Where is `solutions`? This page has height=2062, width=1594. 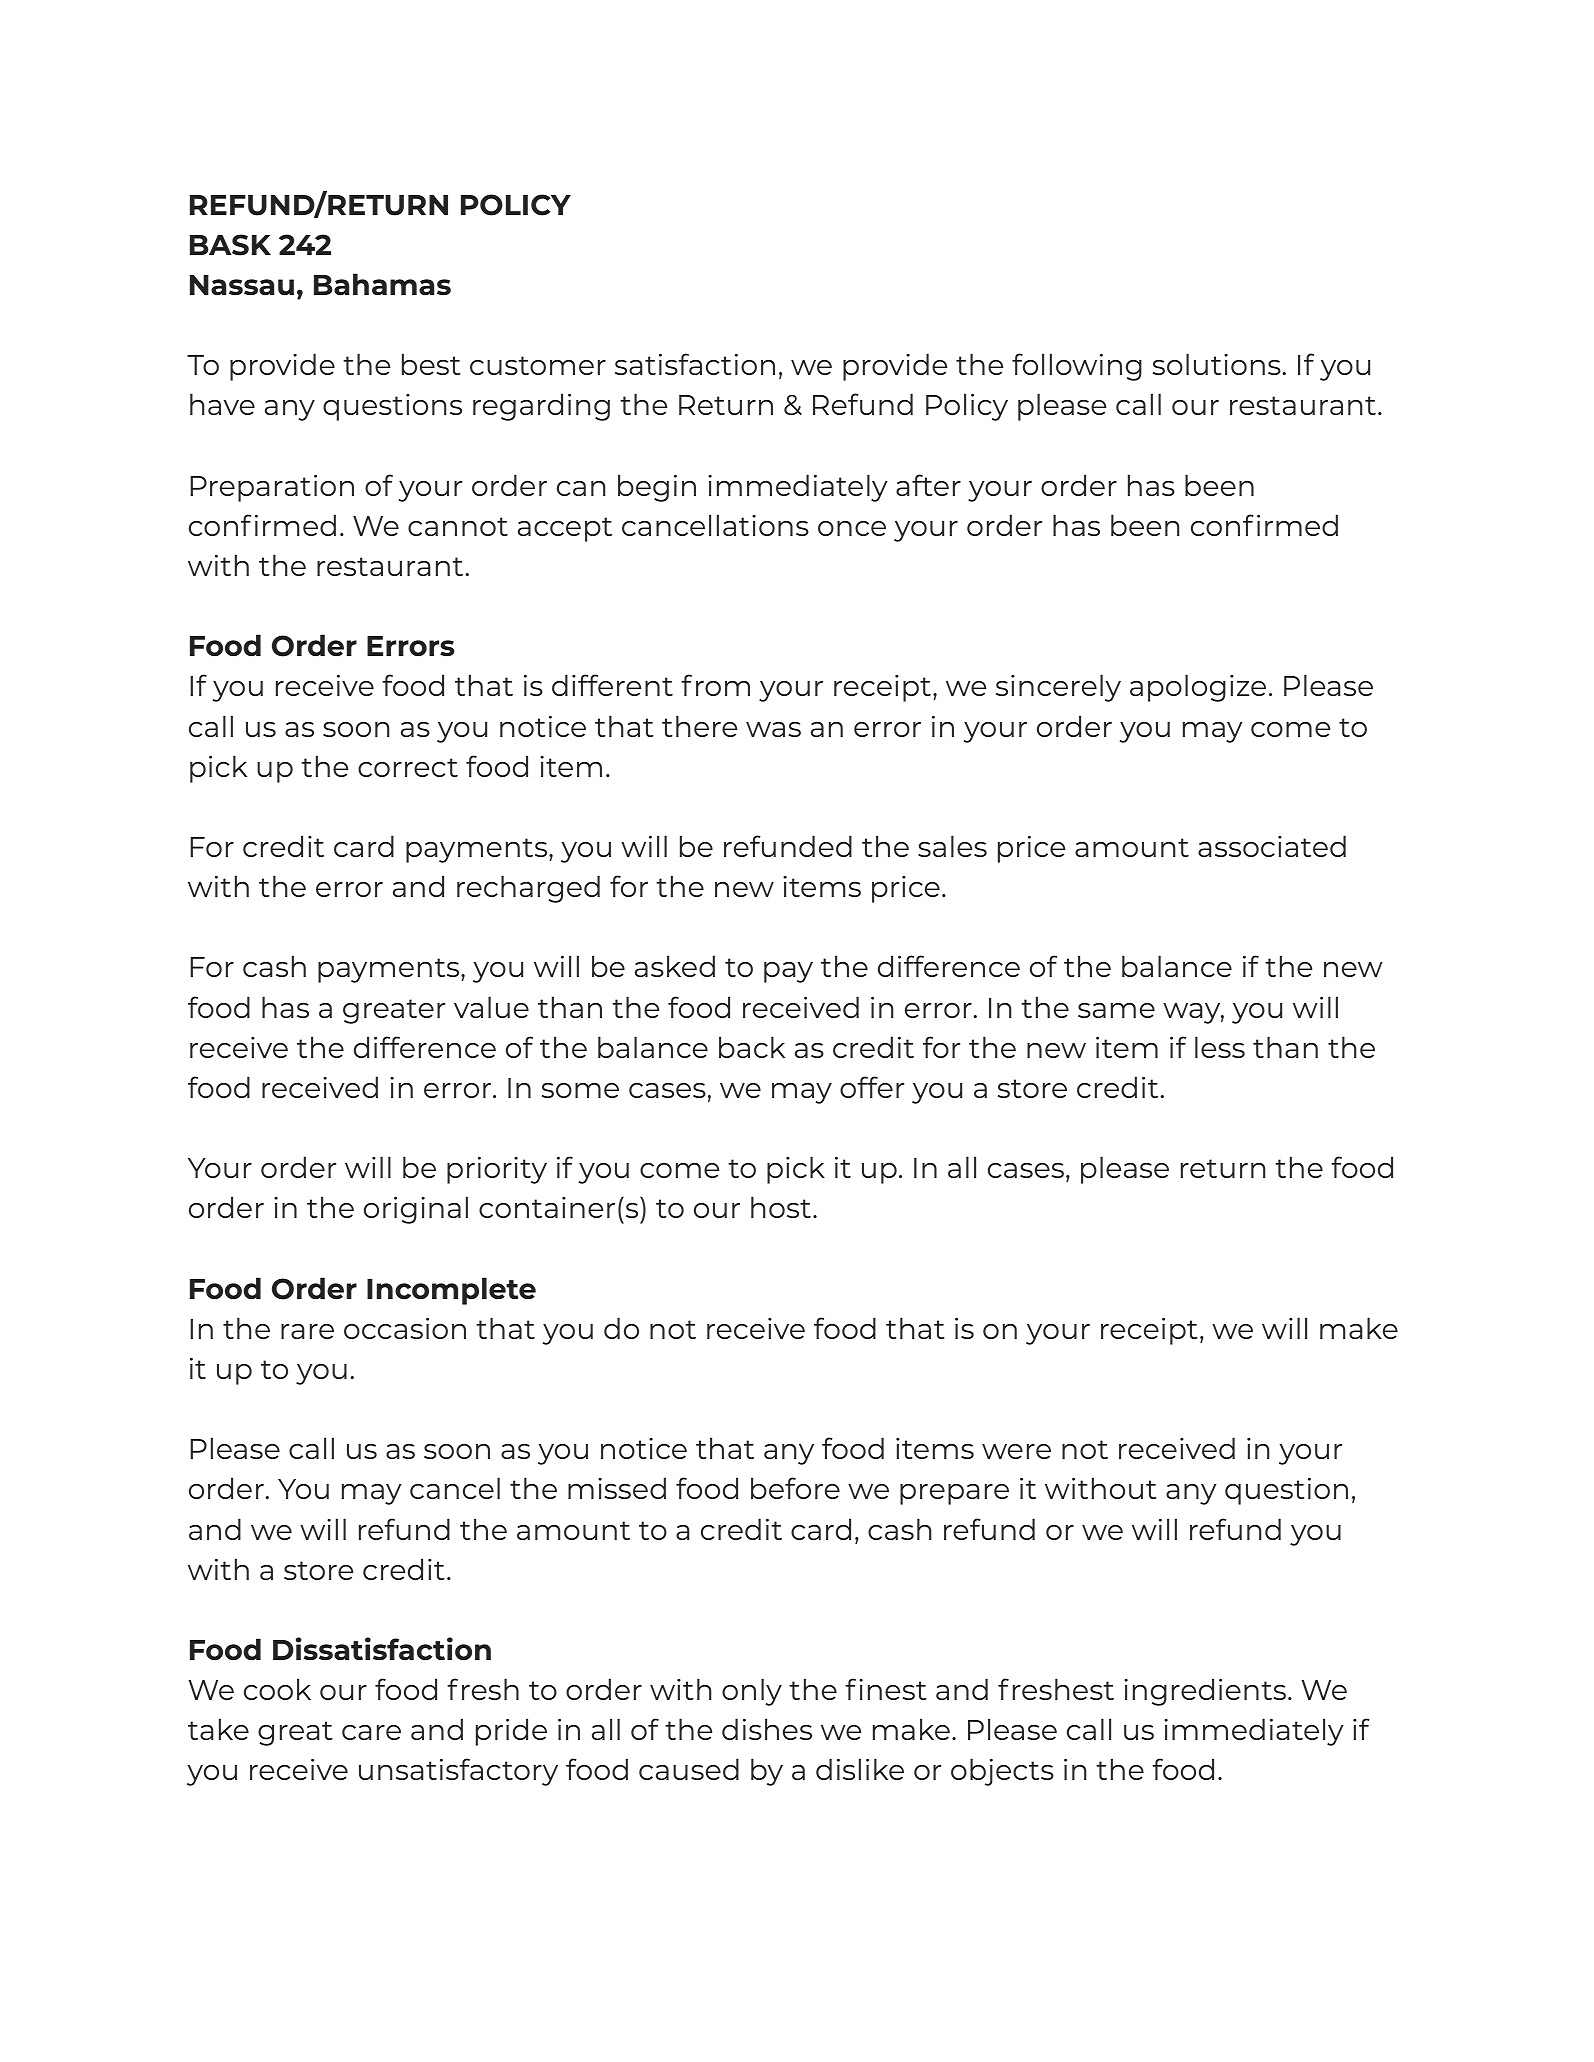
solutions is located at coordinates (1217, 364).
